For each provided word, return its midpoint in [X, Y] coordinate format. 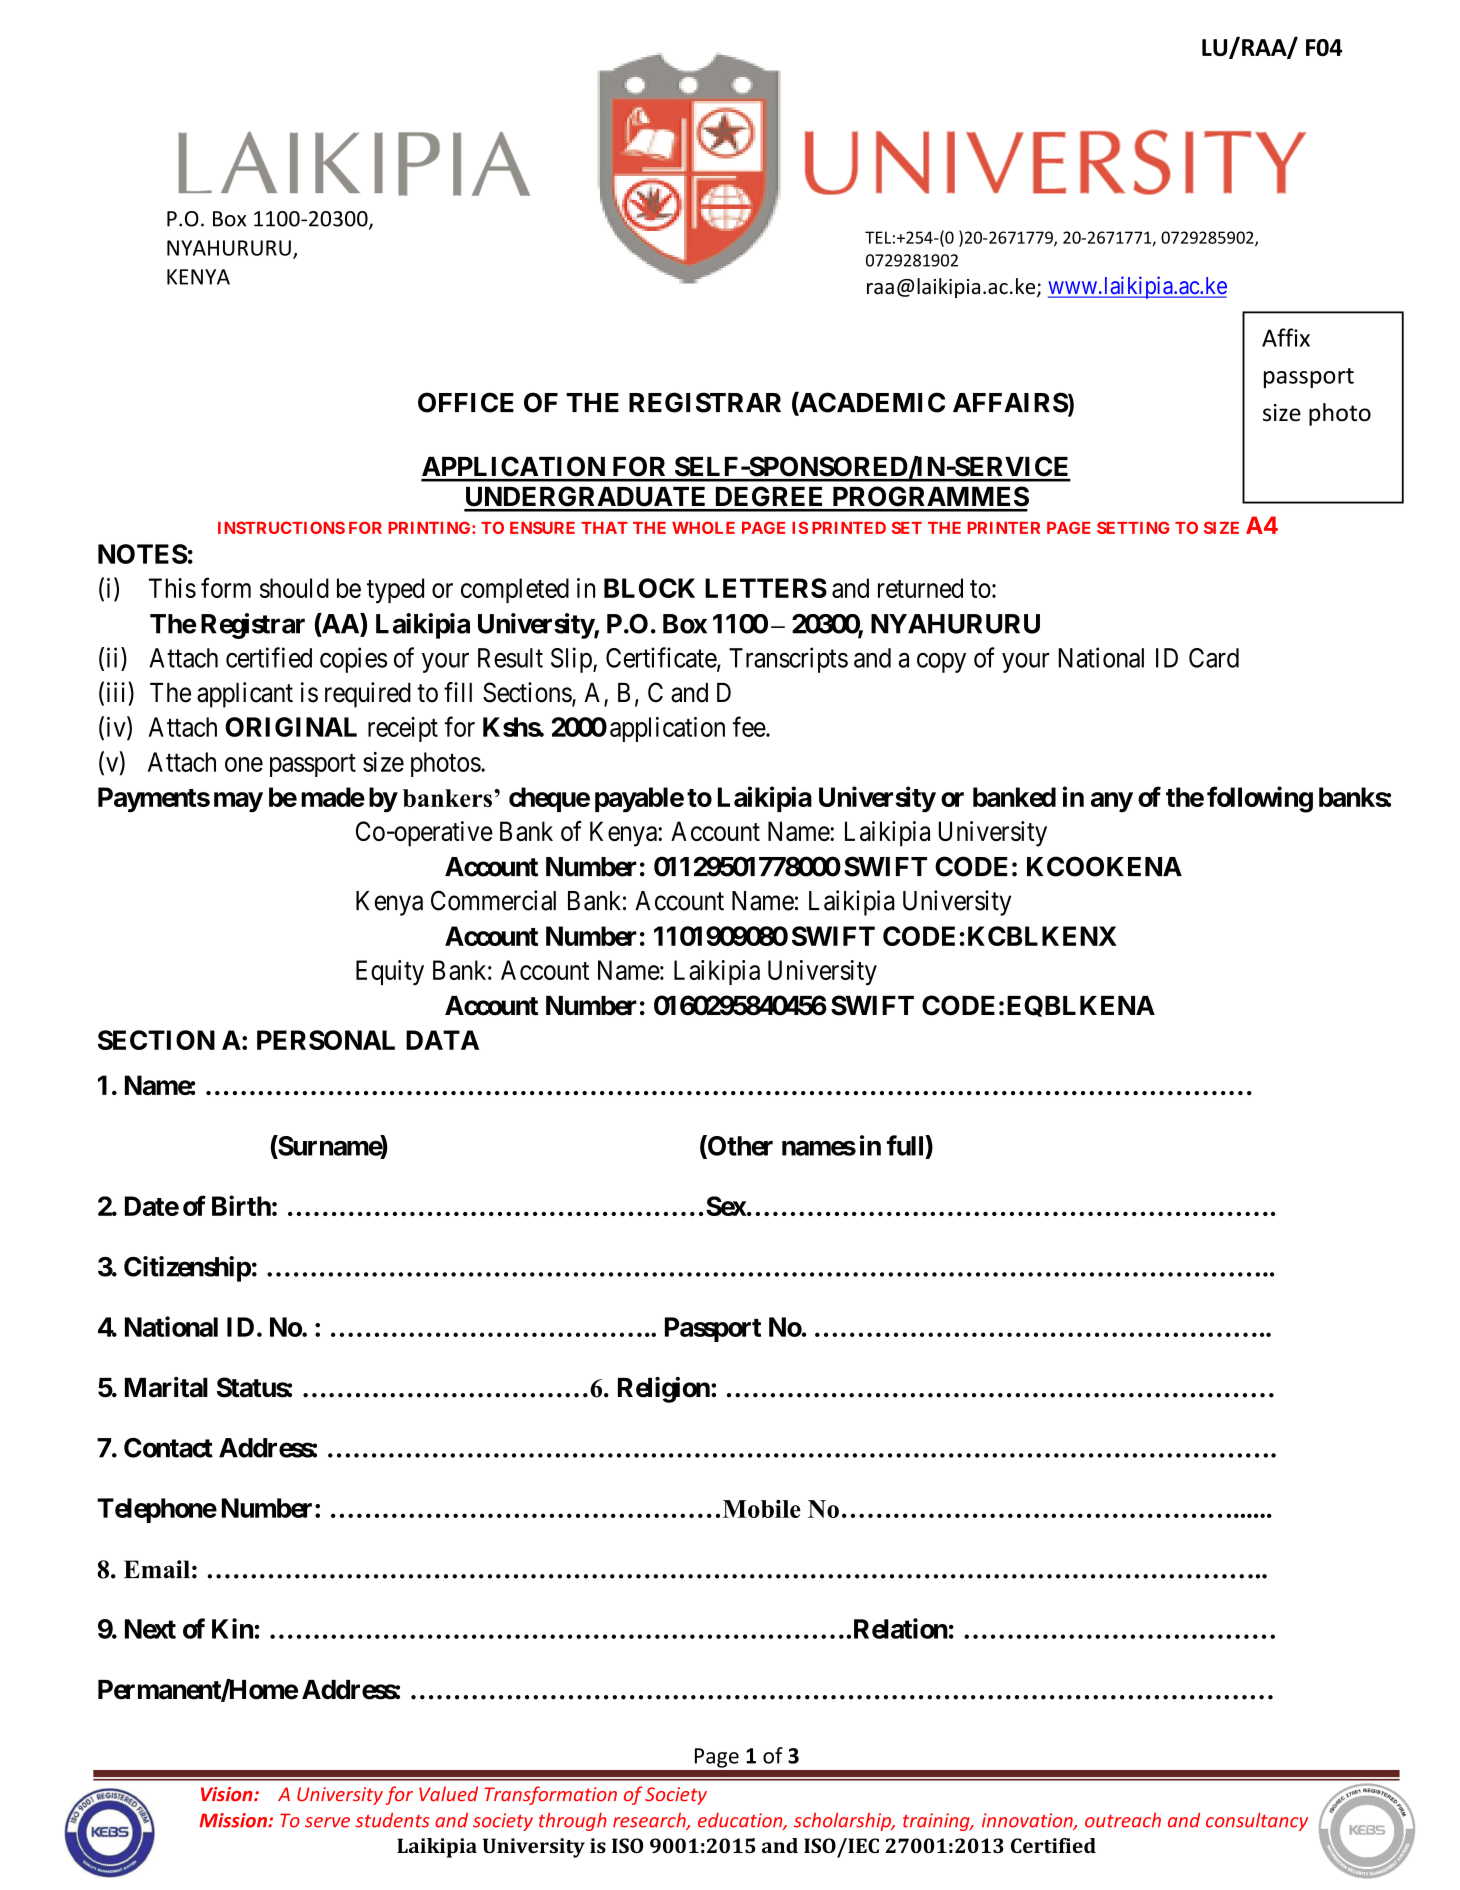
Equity [390, 973]
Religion [665, 1390]
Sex [726, 1206]
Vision [228, 1794]
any [1112, 802]
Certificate [662, 658]
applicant [245, 695]
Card [1214, 658]
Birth [241, 1205]
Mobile [762, 1508]
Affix [1286, 337]
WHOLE [703, 527]
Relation [901, 1628]
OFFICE [466, 402]
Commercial [493, 900]
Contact [168, 1448]
